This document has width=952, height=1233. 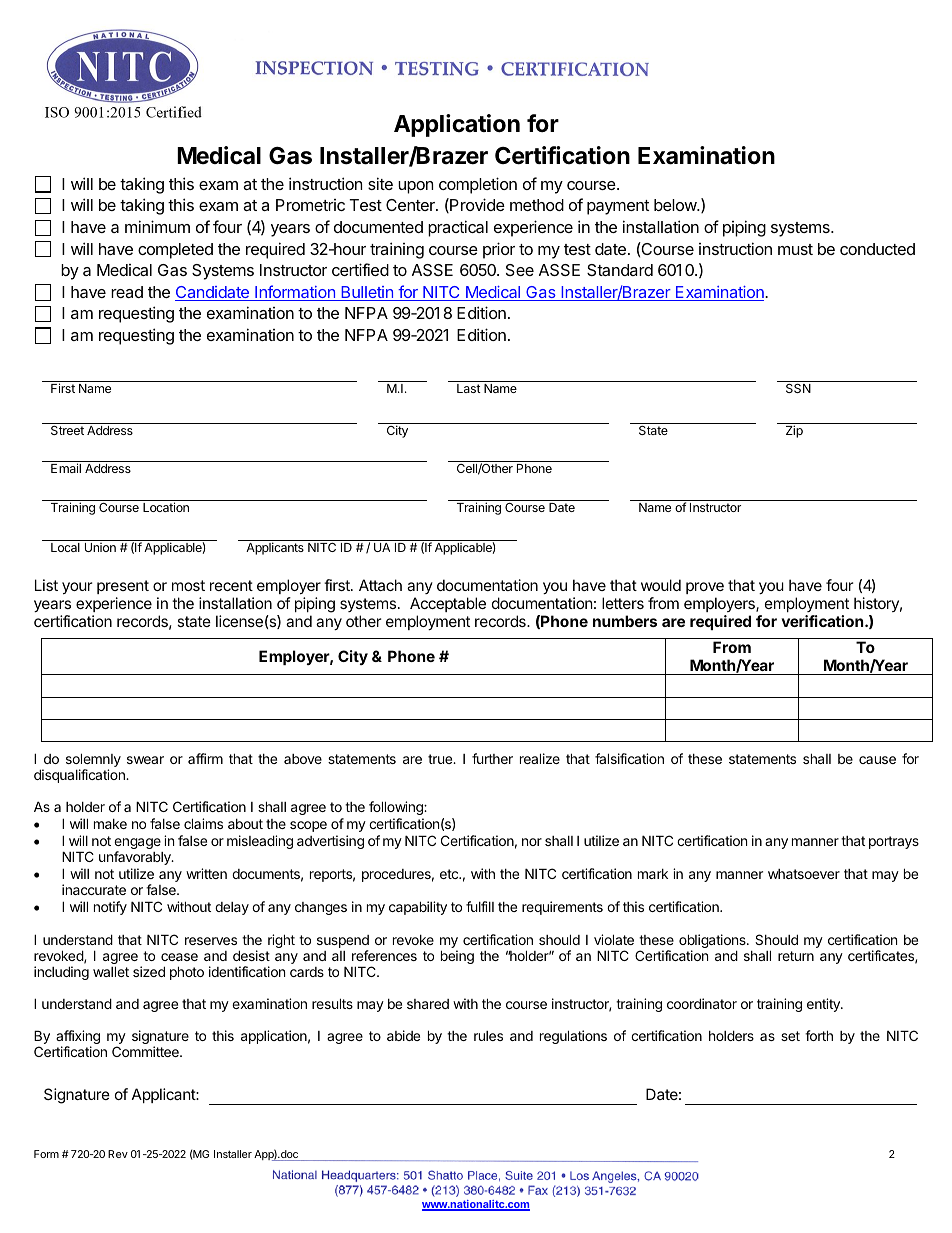 I want to click on rules, so click(x=488, y=1036).
